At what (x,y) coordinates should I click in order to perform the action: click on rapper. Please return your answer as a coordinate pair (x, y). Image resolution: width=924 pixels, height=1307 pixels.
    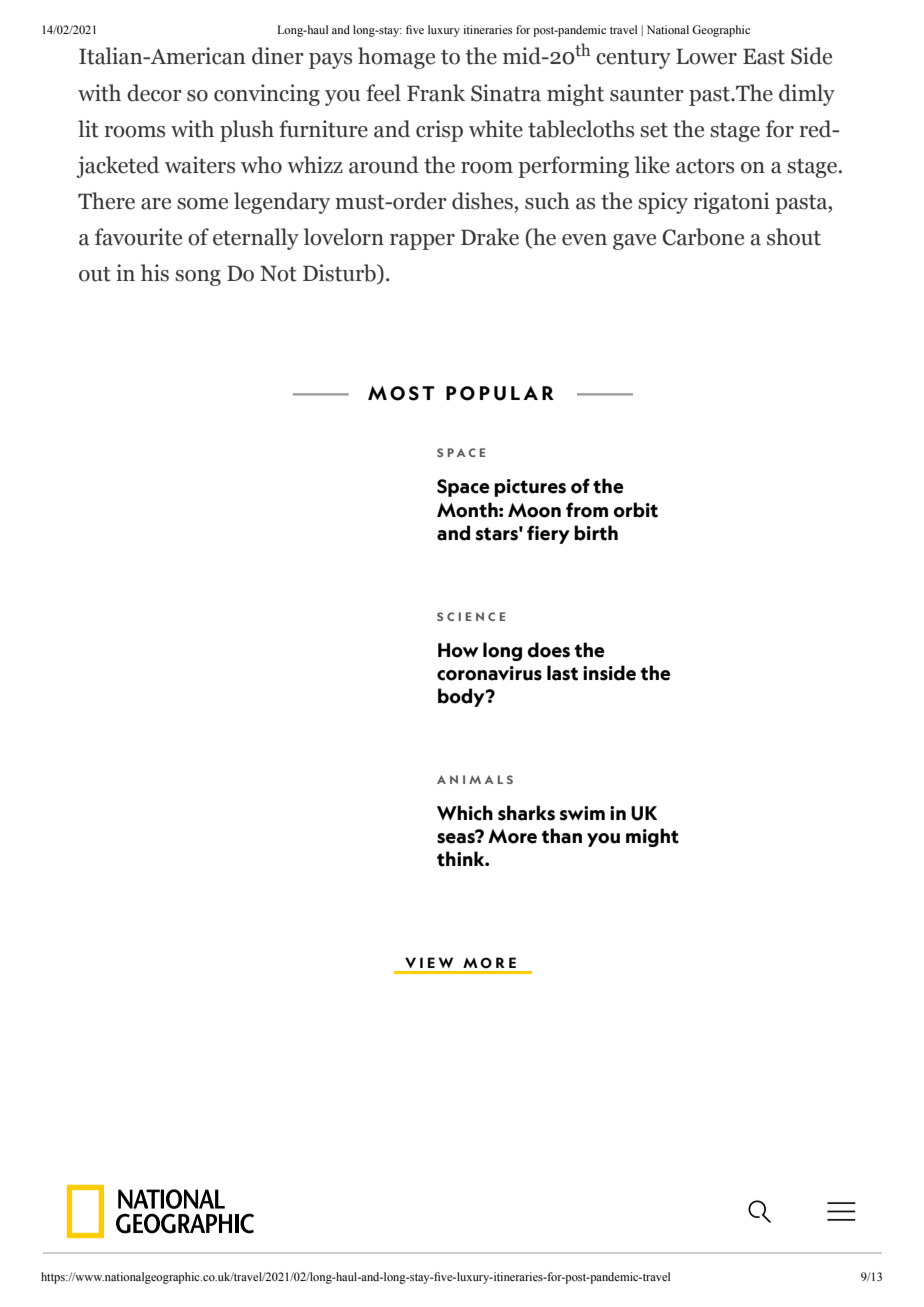
    Looking at the image, I should click on (422, 242).
